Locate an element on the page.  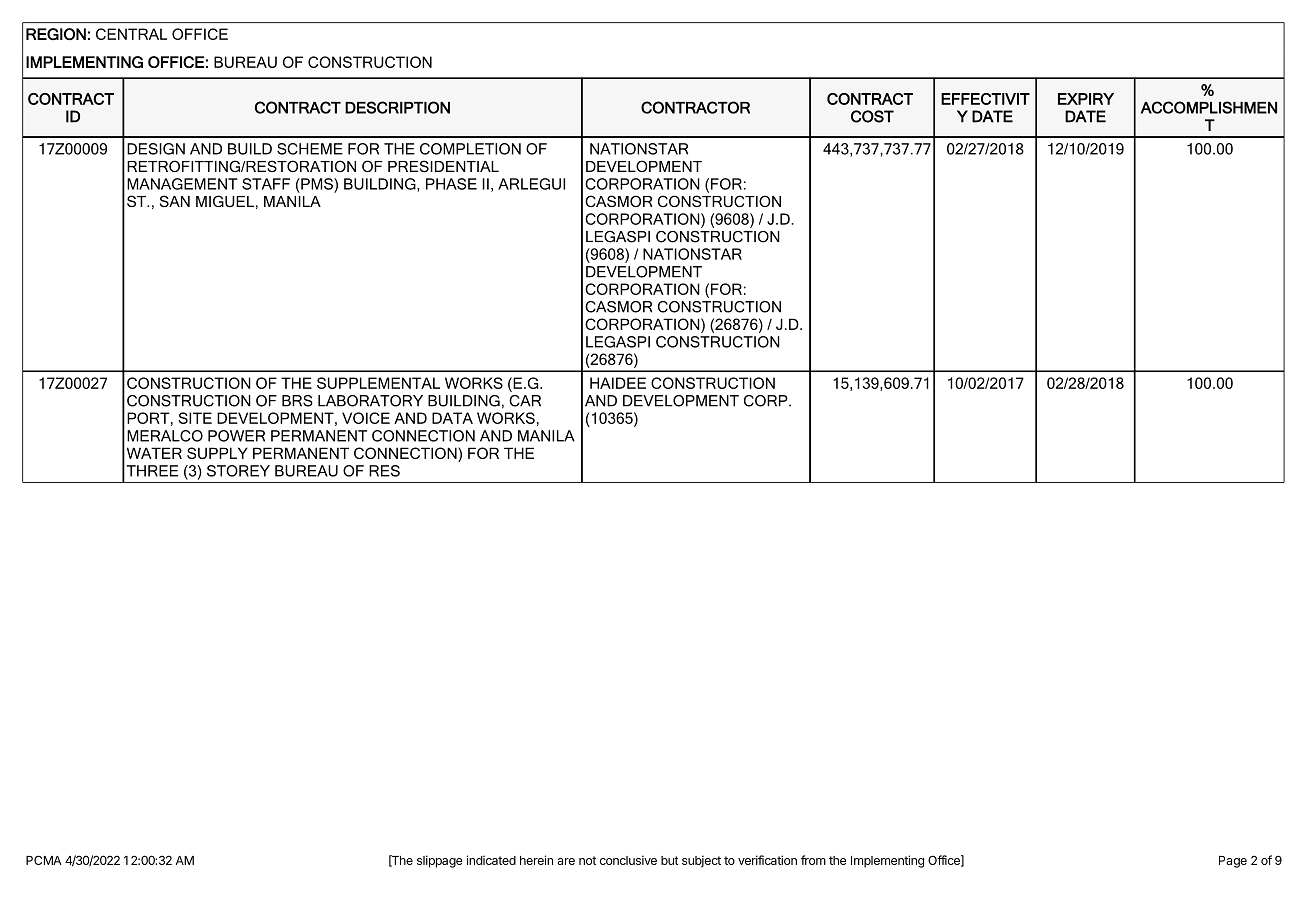
DESCRIPTION is located at coordinates (397, 107).
